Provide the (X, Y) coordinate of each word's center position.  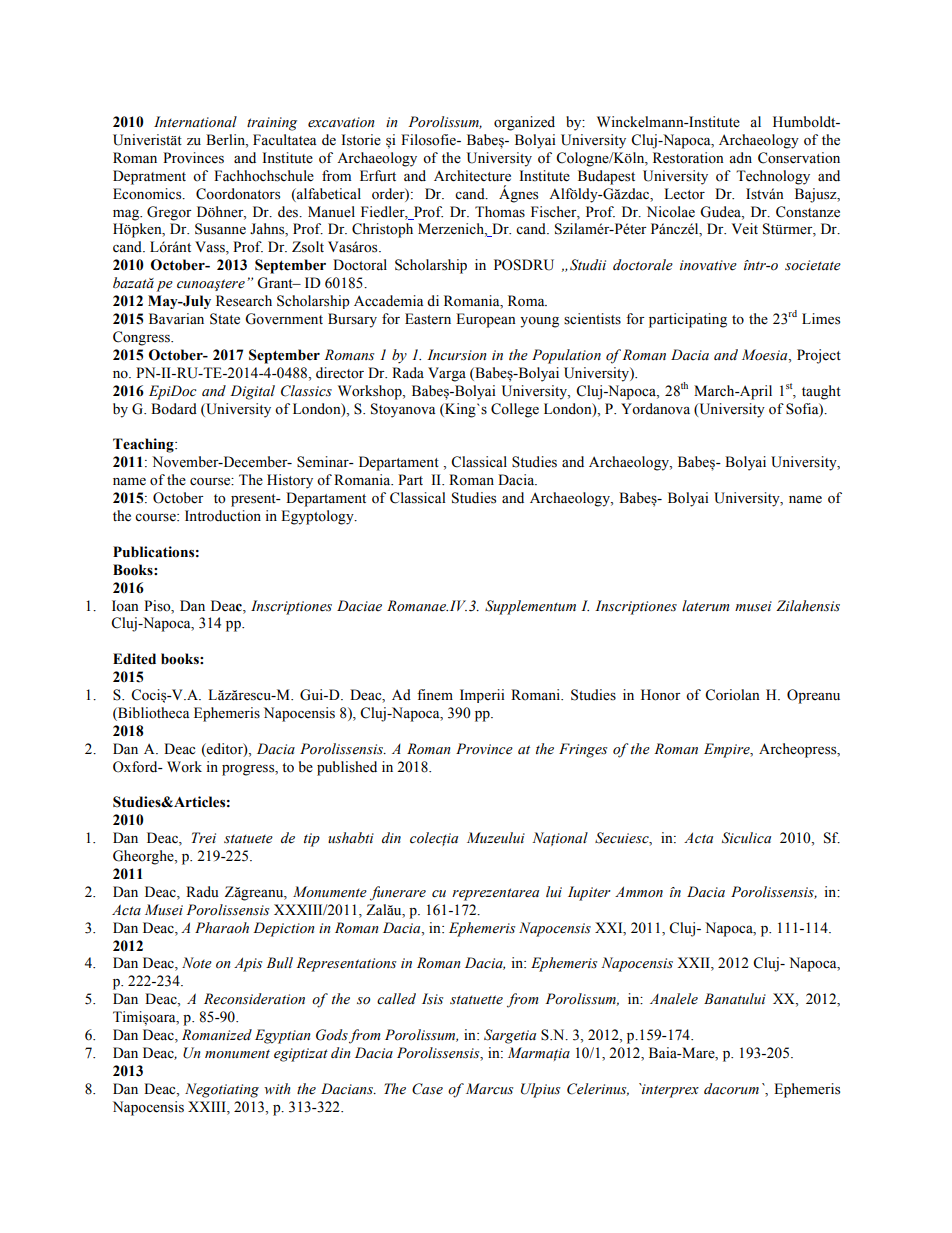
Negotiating (222, 1090)
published (347, 768)
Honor (661, 695)
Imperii (482, 696)
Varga (447, 374)
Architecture (472, 176)
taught (821, 392)
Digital (252, 392)
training (272, 124)
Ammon (639, 892)
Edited (134, 659)
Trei (204, 838)
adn (740, 158)
